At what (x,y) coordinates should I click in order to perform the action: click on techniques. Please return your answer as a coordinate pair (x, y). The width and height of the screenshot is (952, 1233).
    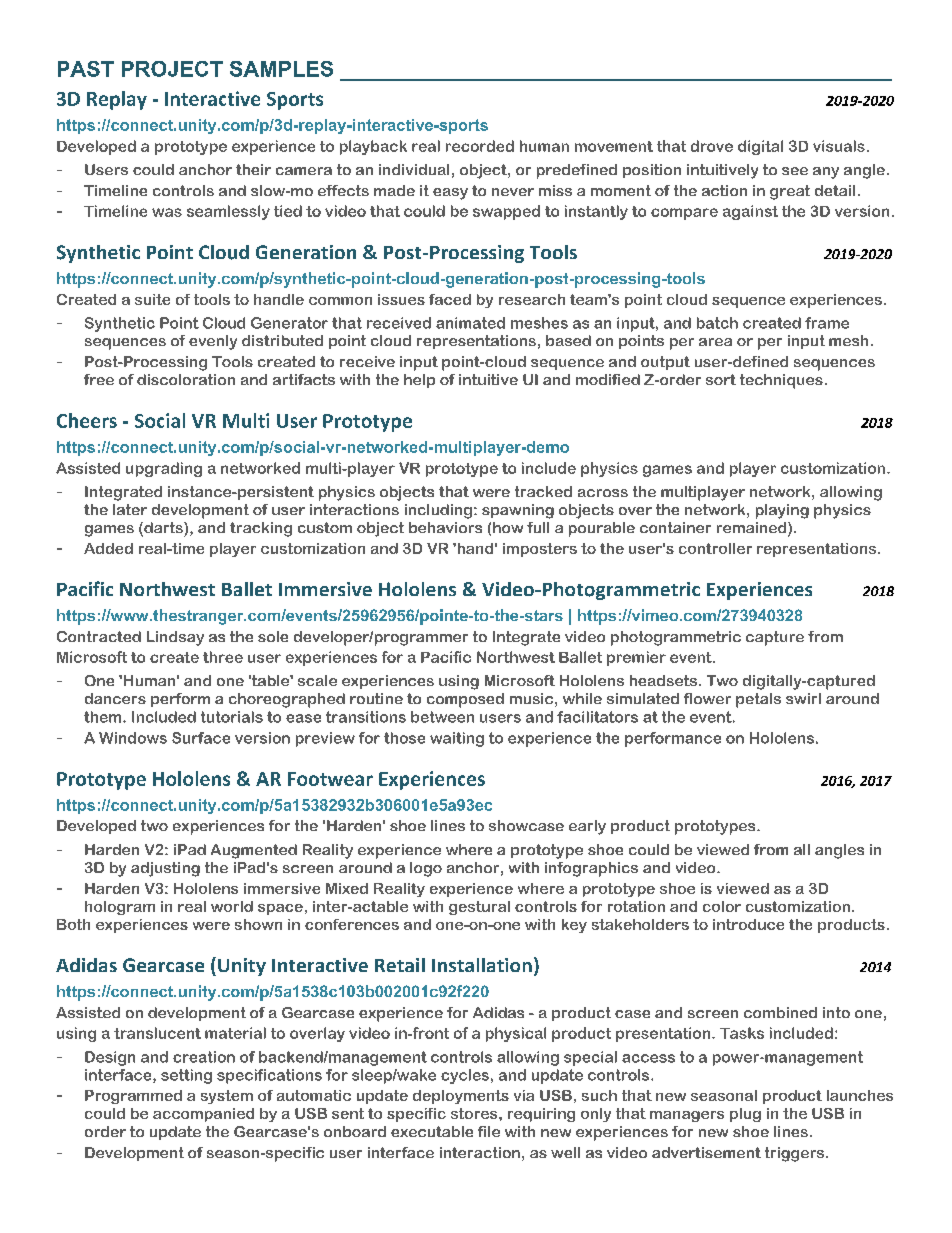
    Looking at the image, I should click on (781, 381).
